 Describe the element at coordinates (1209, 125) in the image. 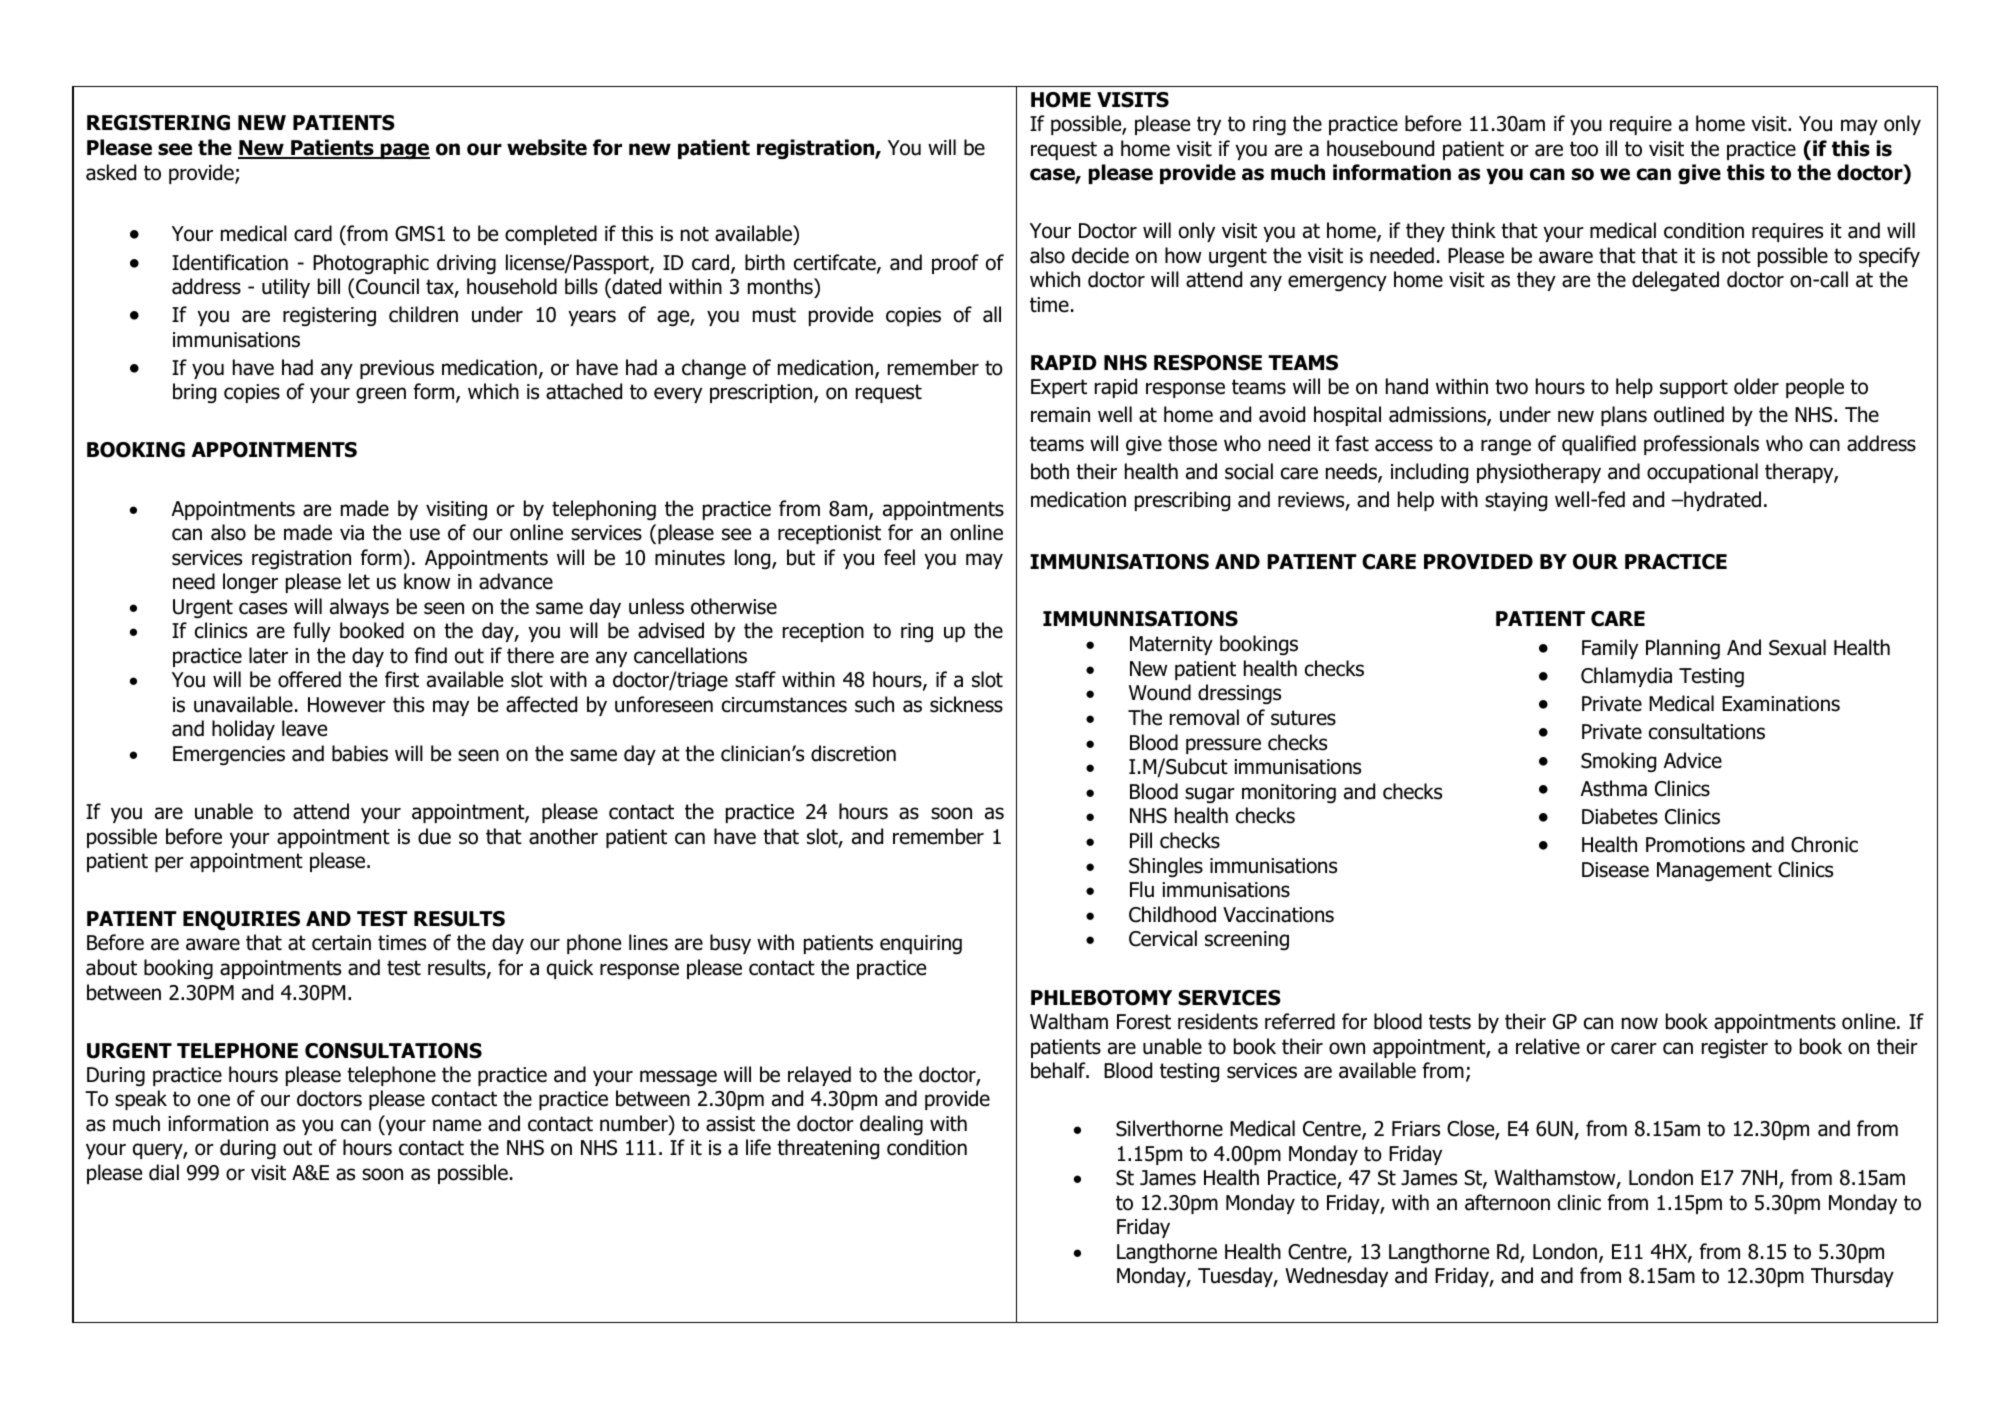

I see `try` at that location.
